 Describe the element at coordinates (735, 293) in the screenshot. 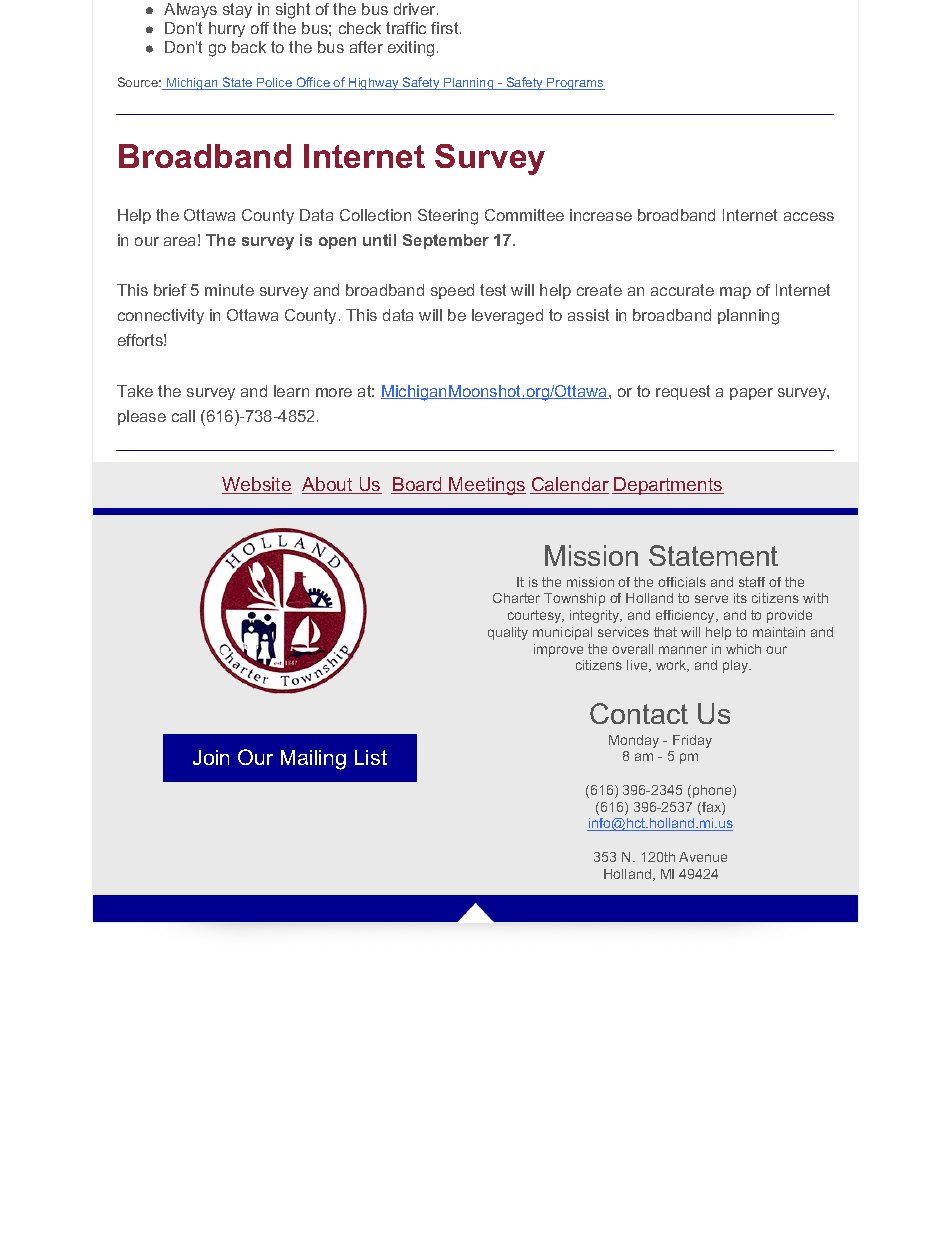

I see `map` at that location.
